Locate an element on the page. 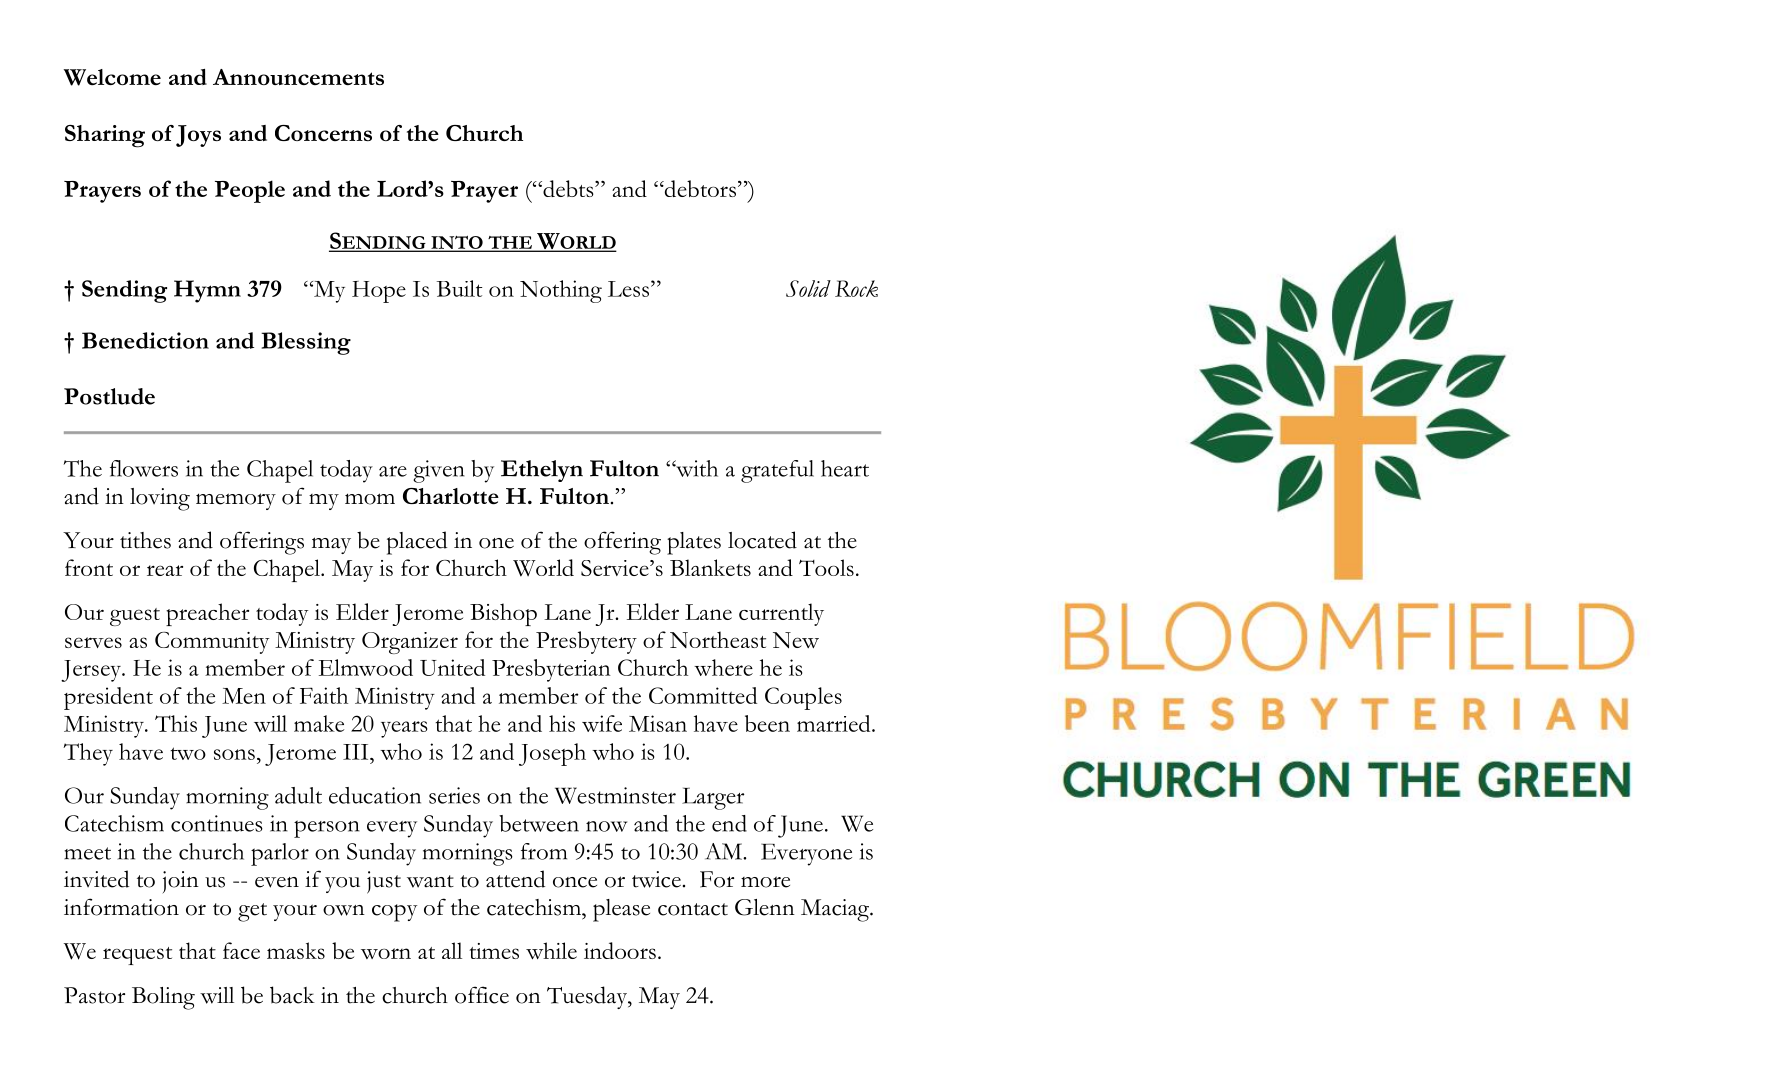  been is located at coordinates (767, 723).
